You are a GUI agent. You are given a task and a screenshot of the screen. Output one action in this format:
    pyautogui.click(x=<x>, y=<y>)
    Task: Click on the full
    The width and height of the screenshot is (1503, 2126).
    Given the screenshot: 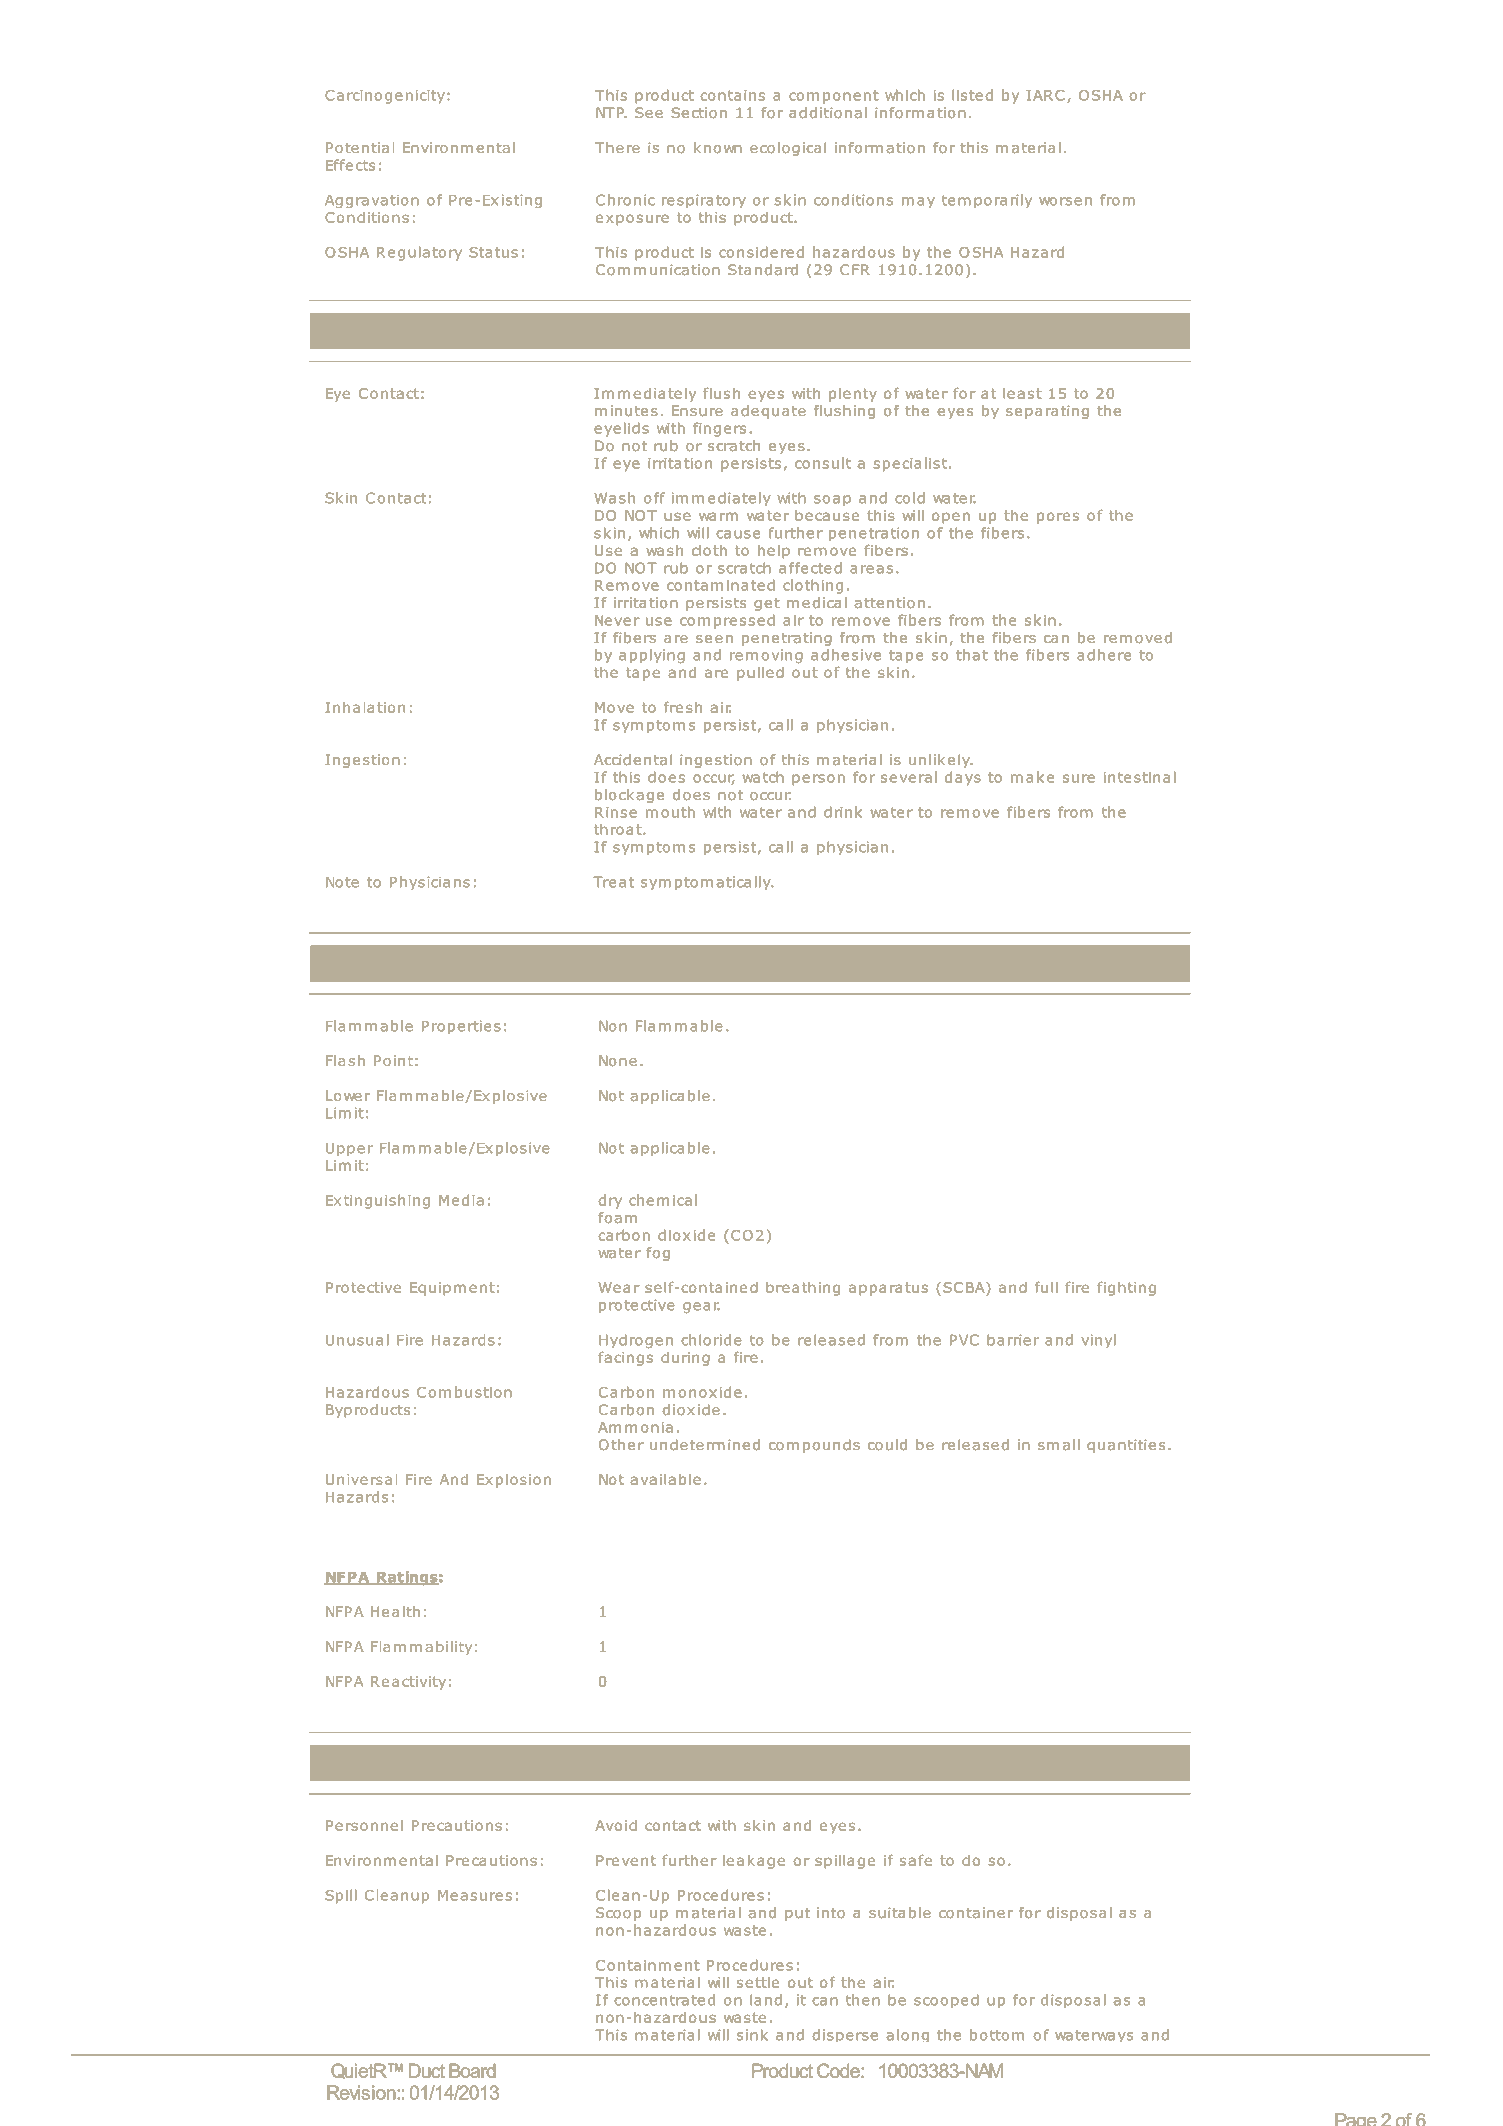 What is the action you would take?
    pyautogui.click(x=1046, y=1287)
